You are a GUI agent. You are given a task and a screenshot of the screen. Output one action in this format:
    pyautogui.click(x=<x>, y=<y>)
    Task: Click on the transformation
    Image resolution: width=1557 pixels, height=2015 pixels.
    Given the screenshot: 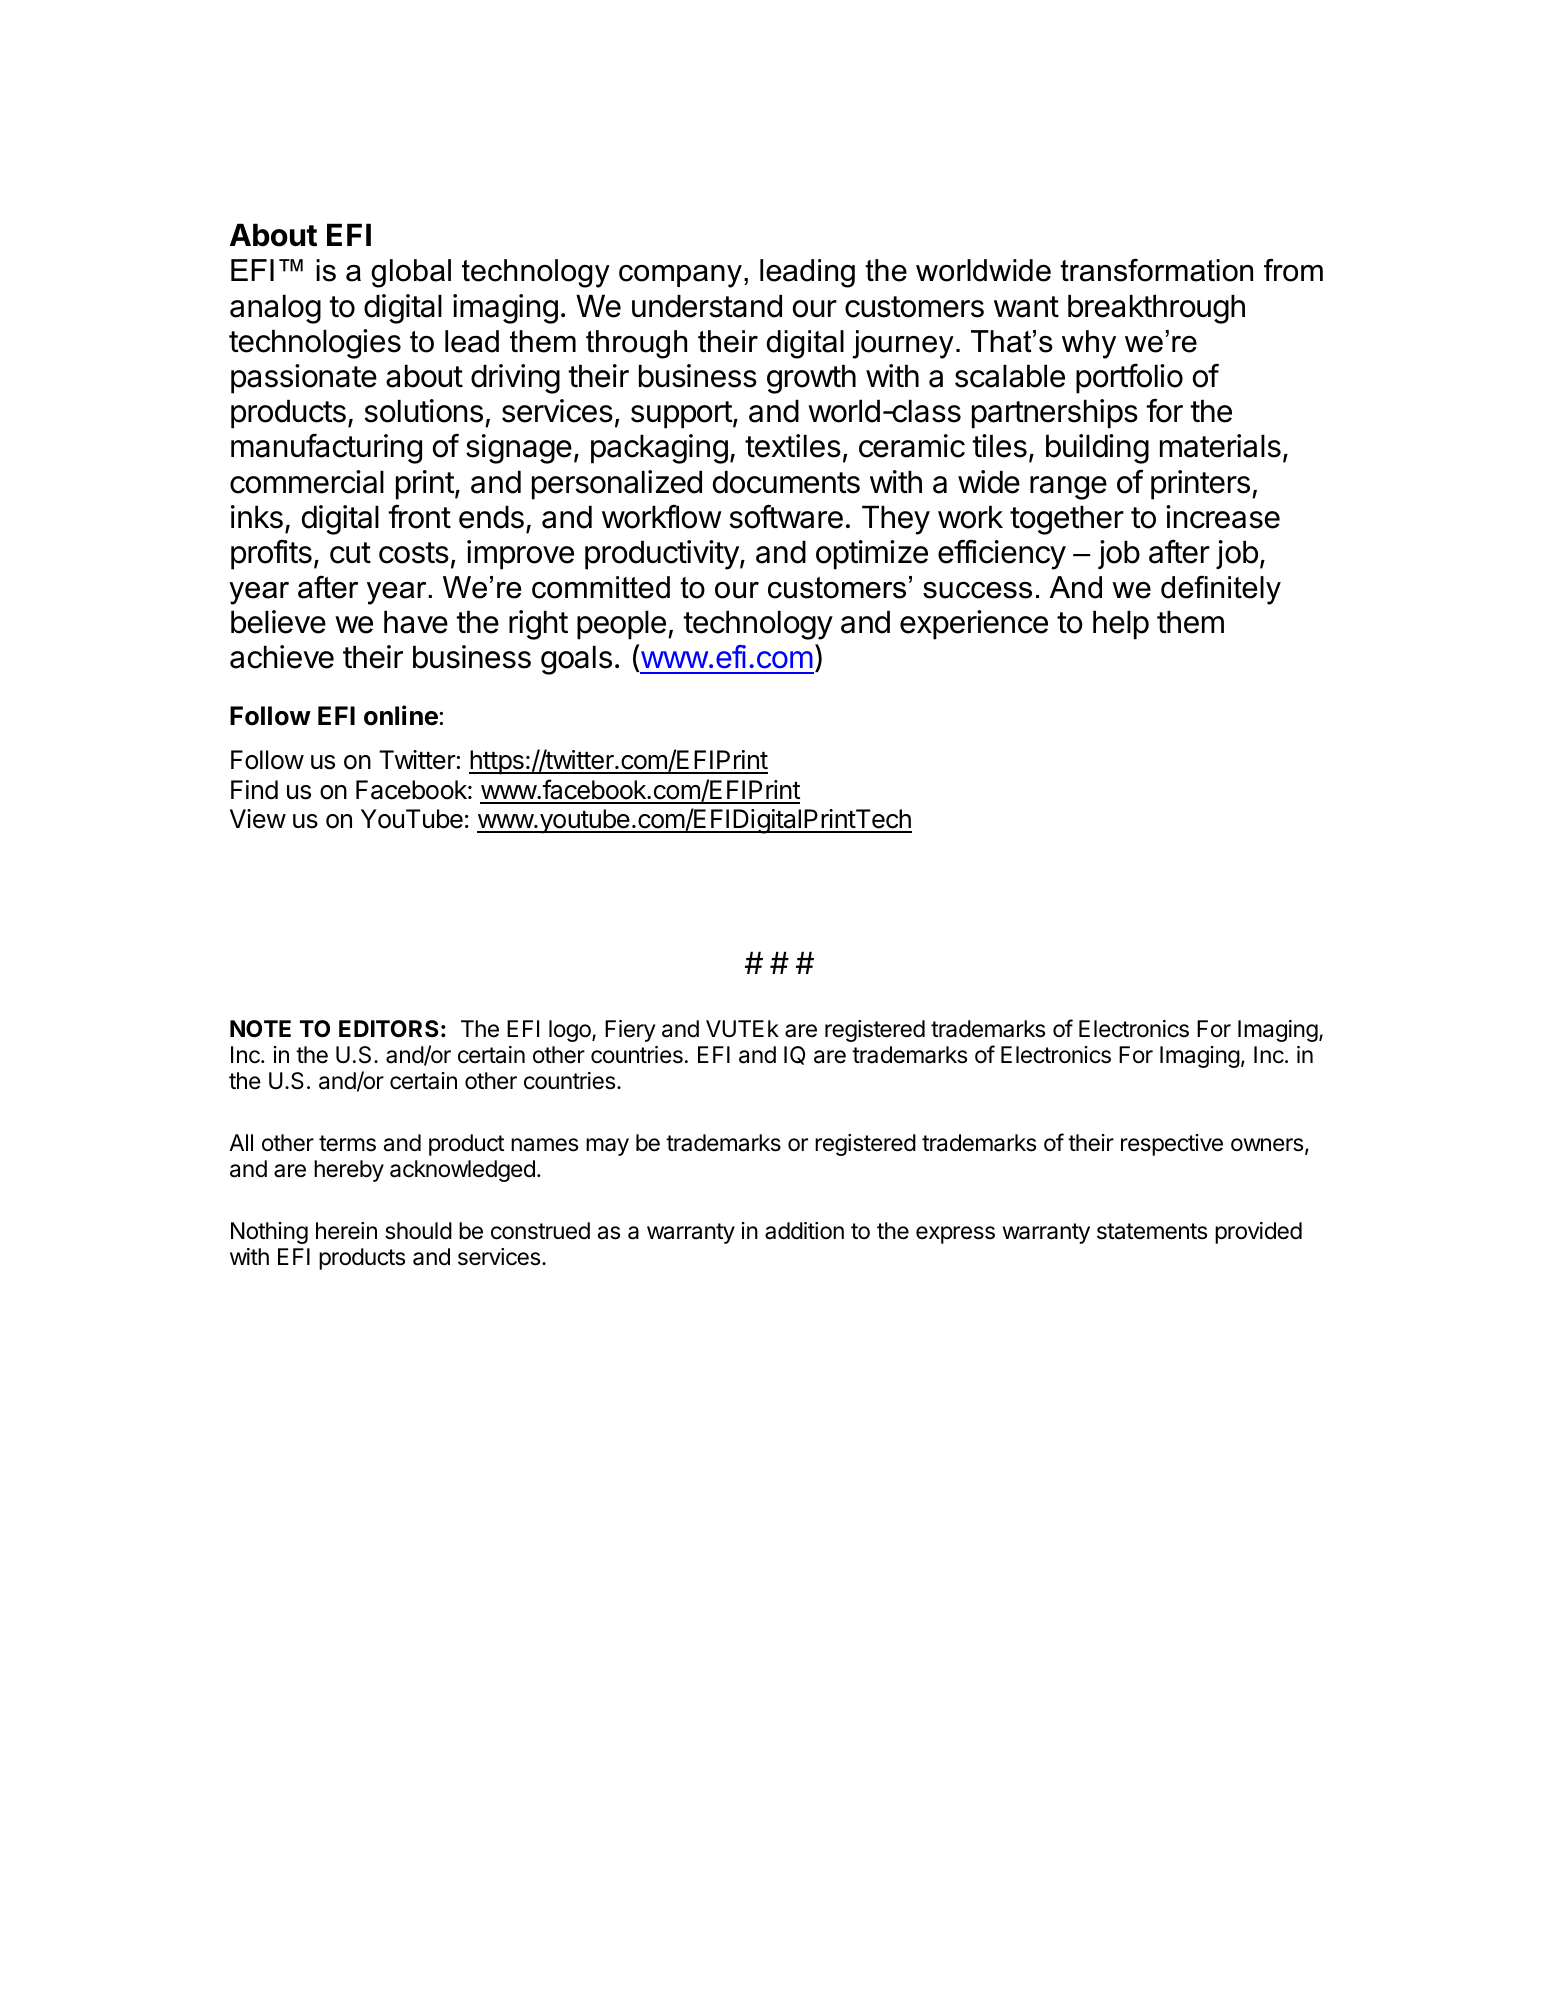 What is the action you would take?
    pyautogui.click(x=1156, y=270)
